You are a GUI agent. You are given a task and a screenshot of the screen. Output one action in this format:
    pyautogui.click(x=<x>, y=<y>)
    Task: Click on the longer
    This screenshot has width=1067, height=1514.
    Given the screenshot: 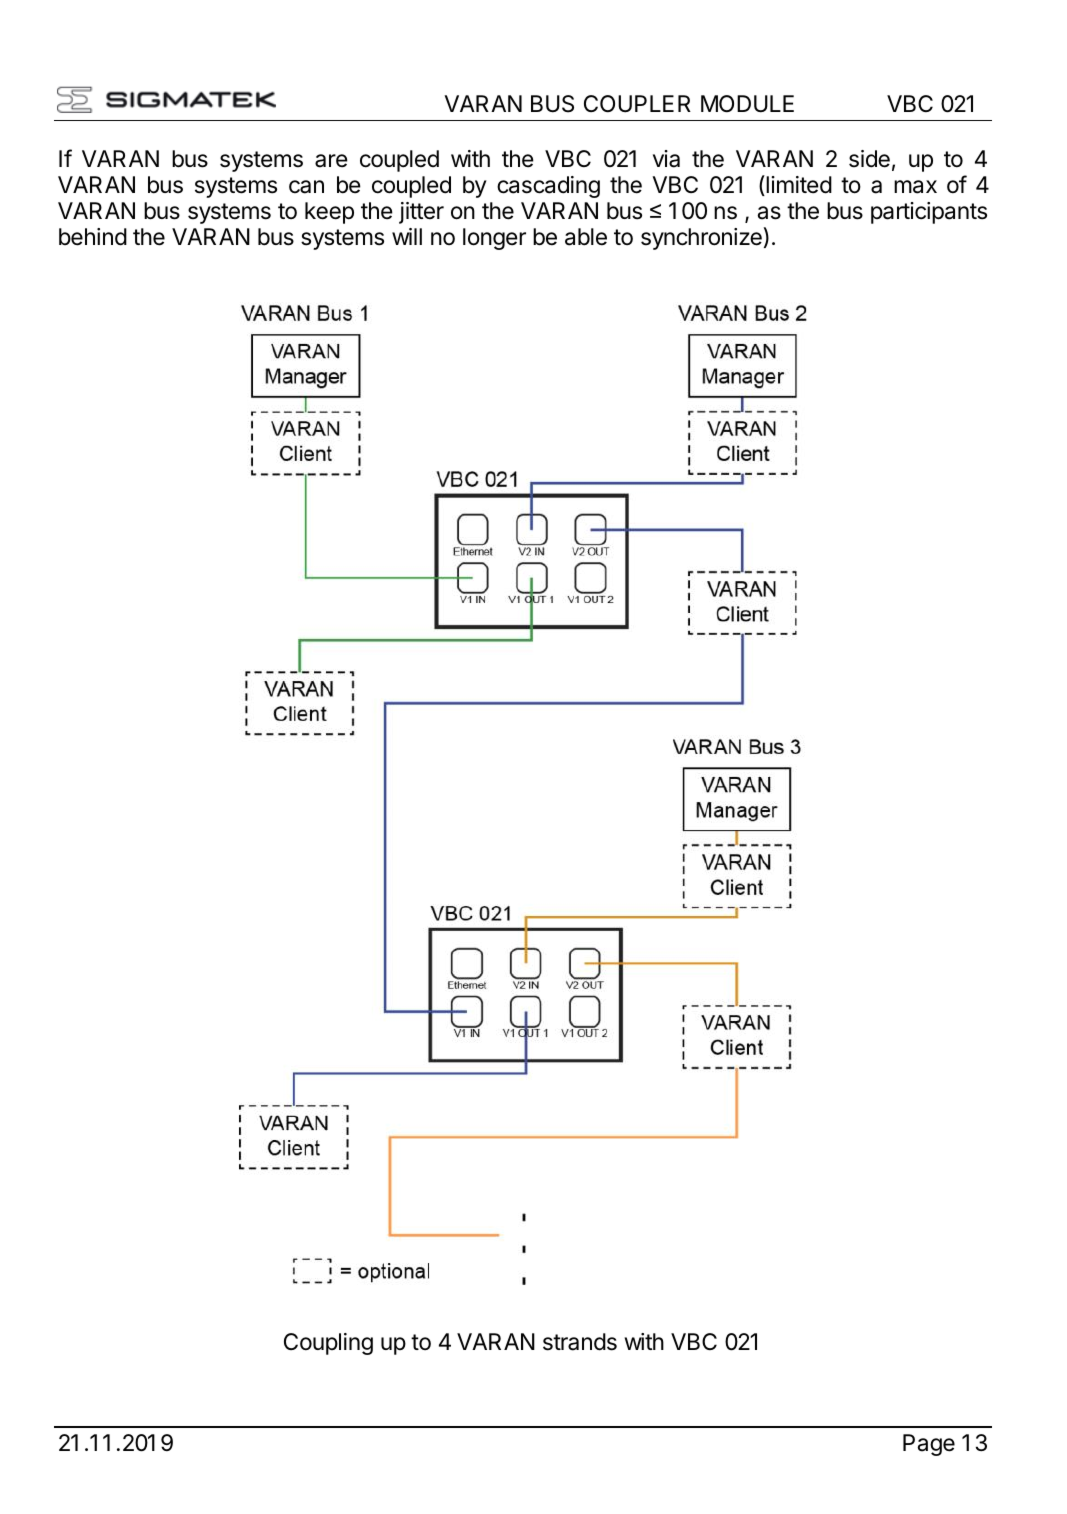 What is the action you would take?
    pyautogui.click(x=494, y=239)
